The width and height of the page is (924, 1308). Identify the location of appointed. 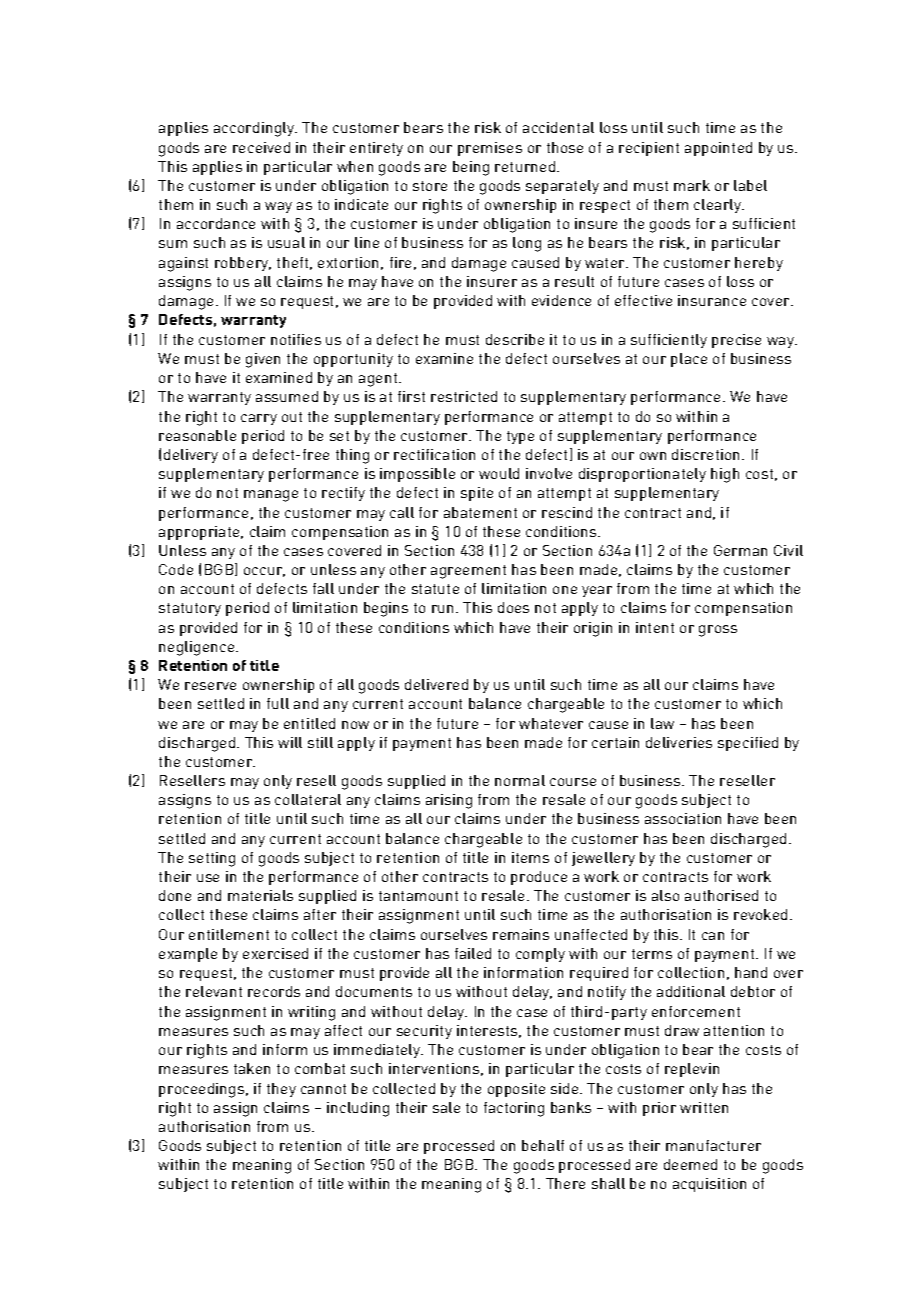
(718, 149).
